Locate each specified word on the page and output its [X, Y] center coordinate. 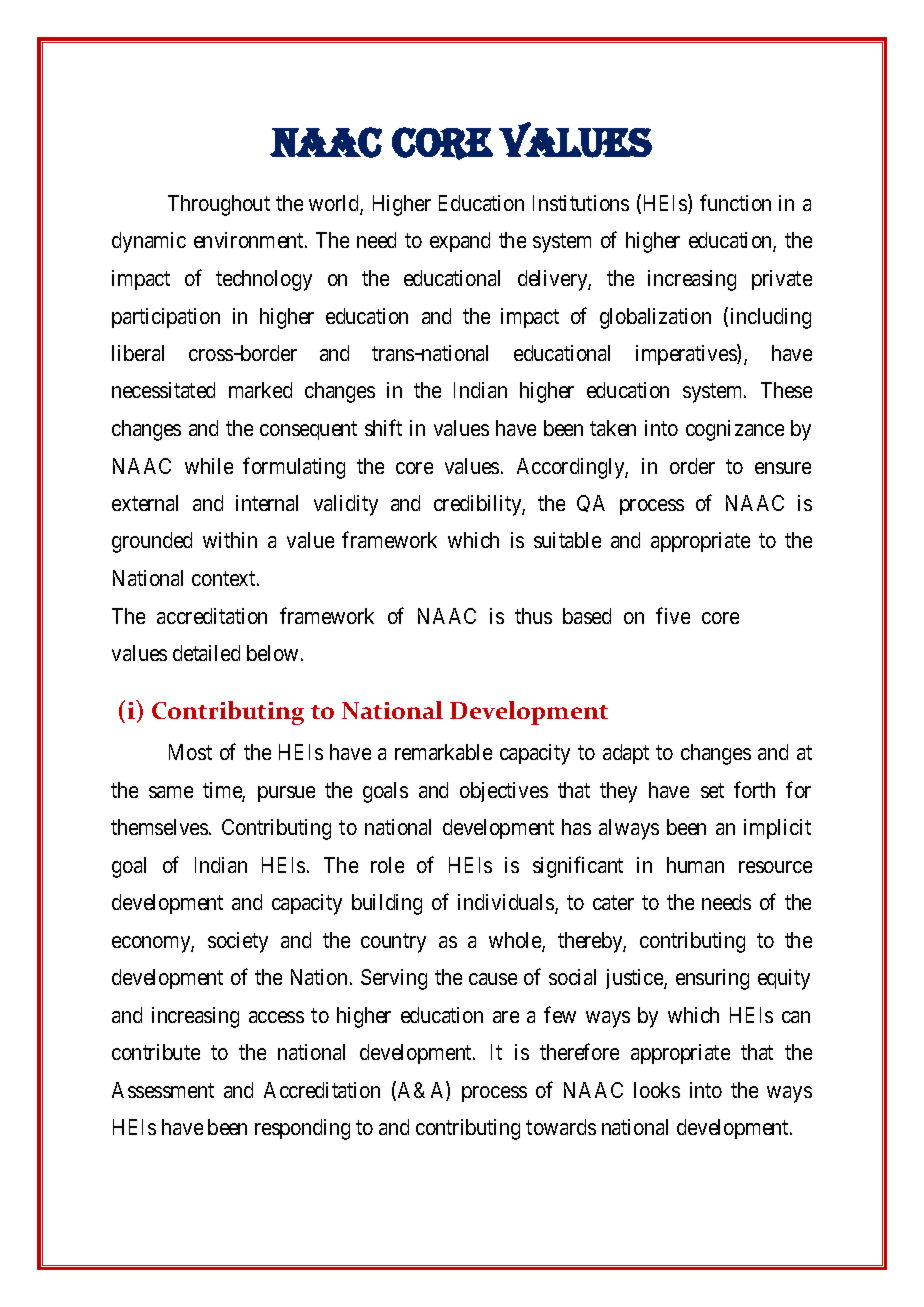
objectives [504, 792]
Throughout [219, 205]
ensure [783, 468]
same [171, 792]
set [712, 790]
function [735, 202]
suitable [567, 540]
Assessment [163, 1090]
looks [657, 1090]
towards [561, 1127]
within [230, 540]
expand [460, 242]
